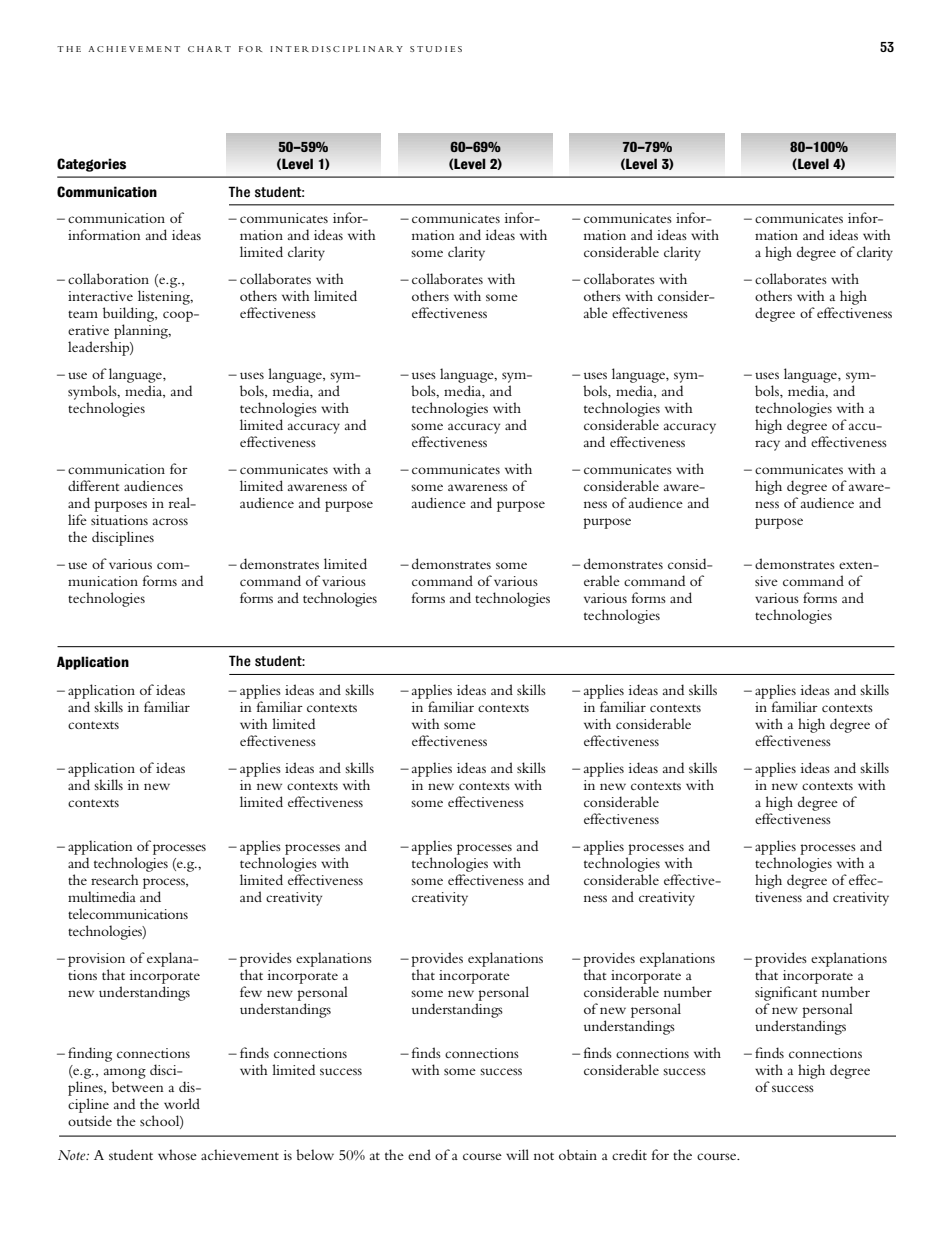 The width and height of the screenshot is (952, 1233). What do you see at coordinates (108, 278) in the screenshot?
I see `collaboration` at bounding box center [108, 278].
